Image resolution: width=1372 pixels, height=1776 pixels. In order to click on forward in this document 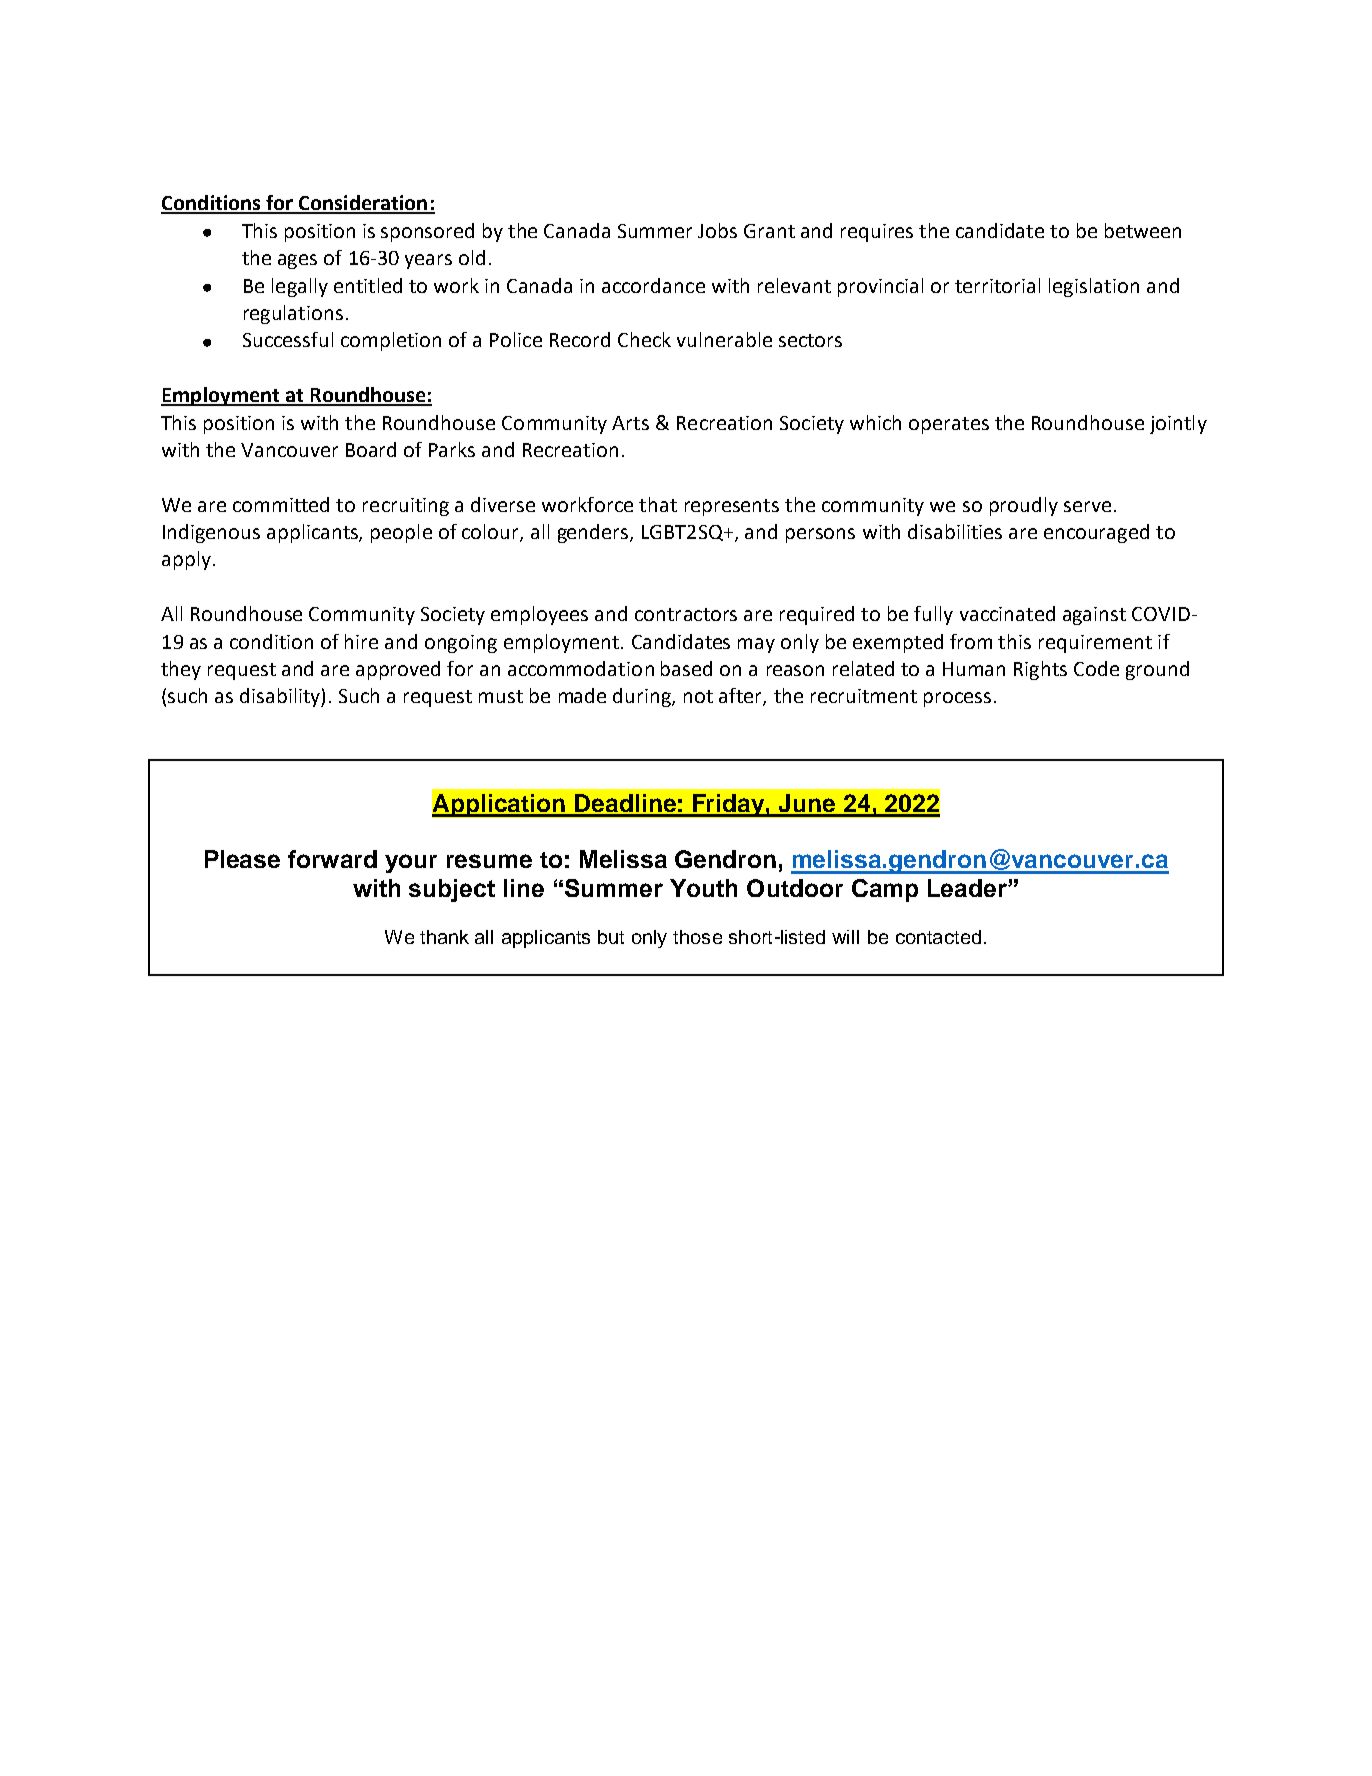, I will do `click(332, 859)`.
